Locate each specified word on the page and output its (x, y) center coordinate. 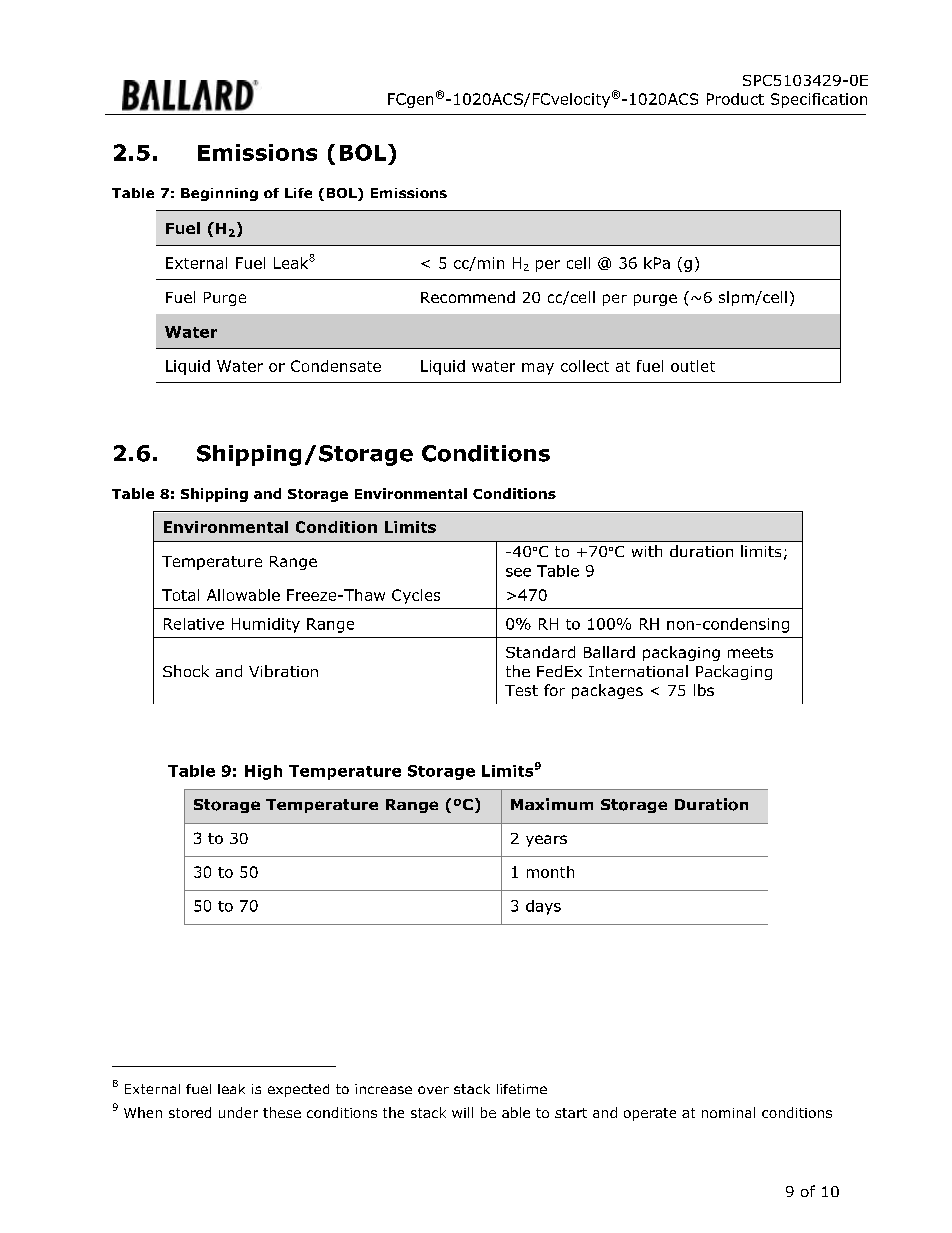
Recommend (468, 297)
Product (735, 99)
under (238, 1112)
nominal (728, 1112)
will (462, 1112)
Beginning (219, 194)
